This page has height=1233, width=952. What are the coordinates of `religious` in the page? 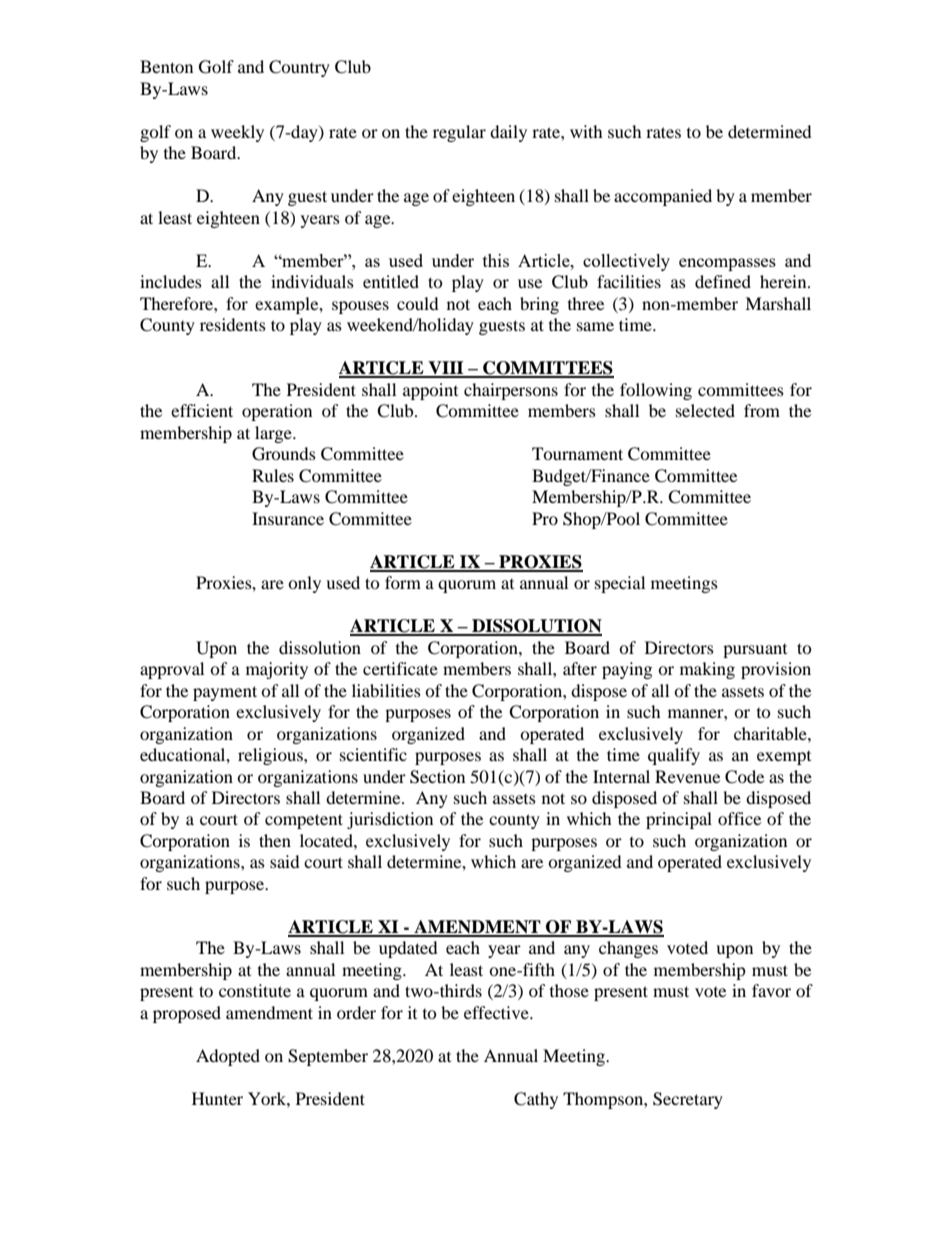 It's located at (271, 756).
